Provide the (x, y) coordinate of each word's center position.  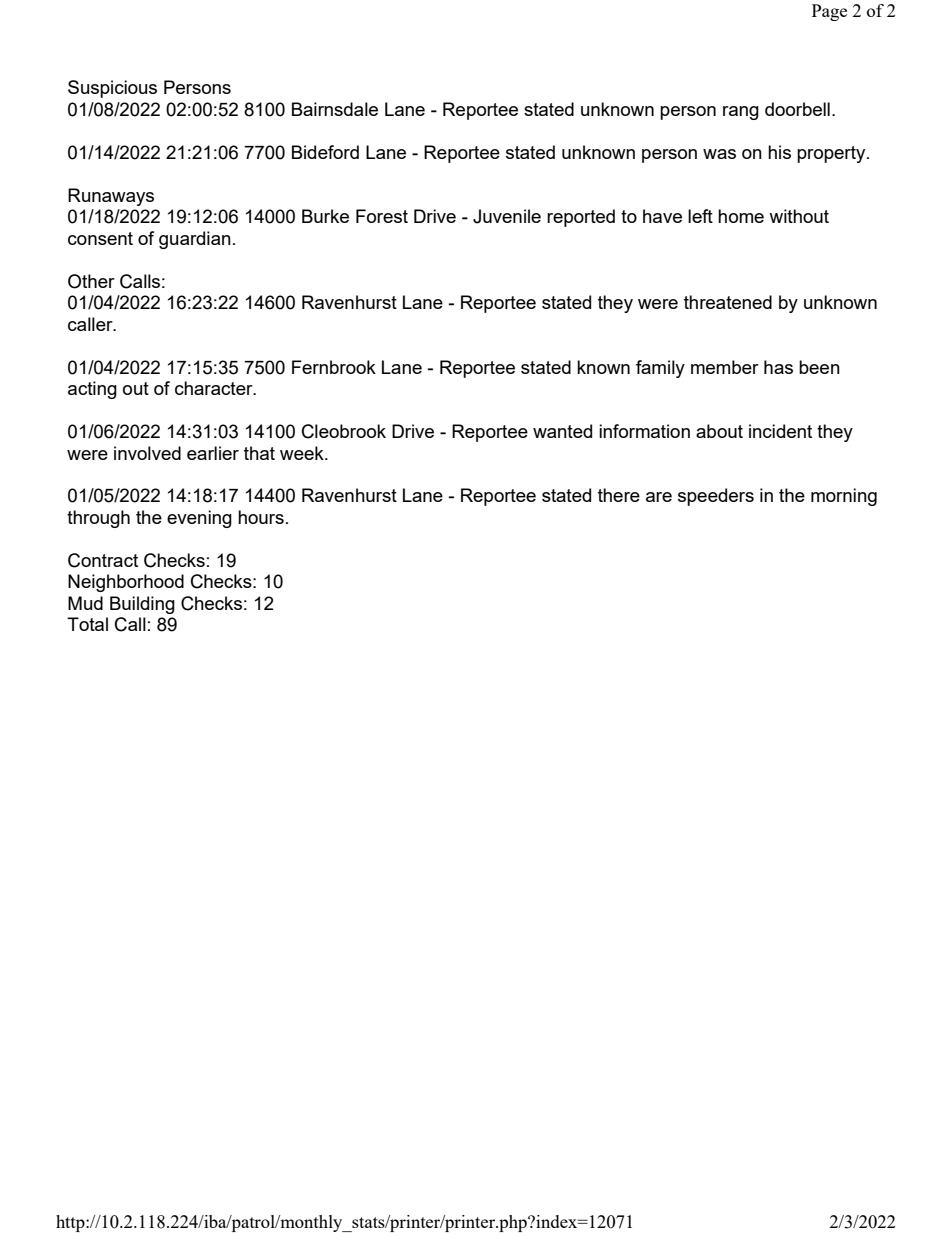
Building (142, 605)
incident (780, 431)
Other (91, 281)
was (719, 154)
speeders (716, 497)
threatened (728, 302)
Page (829, 12)
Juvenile (507, 216)
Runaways (111, 197)
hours (261, 517)
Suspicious (112, 89)
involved (147, 453)
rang (741, 113)
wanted (562, 431)
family (660, 369)
